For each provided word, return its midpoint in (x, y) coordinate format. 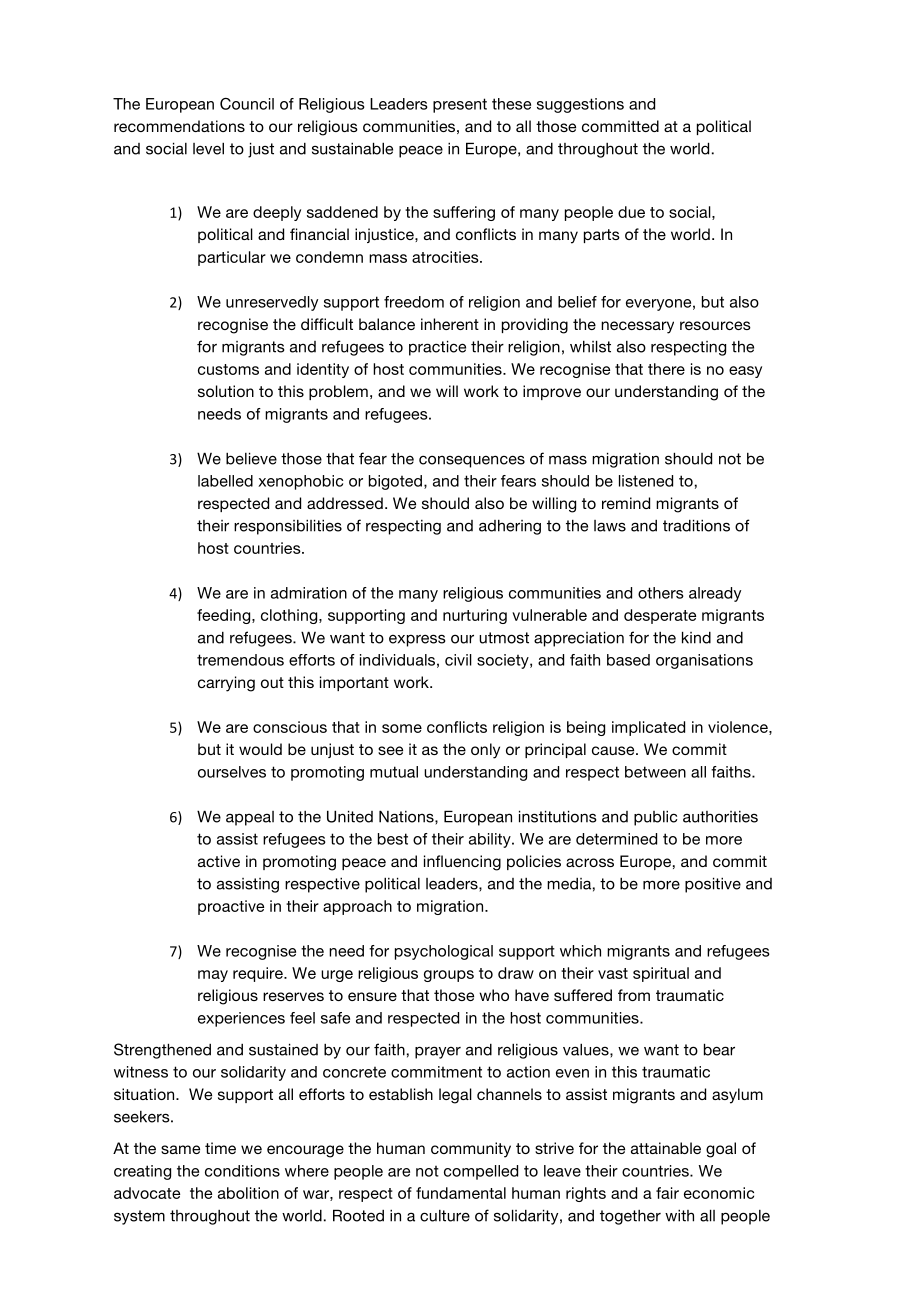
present (460, 105)
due (631, 212)
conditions (242, 1171)
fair (667, 1193)
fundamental (461, 1193)
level (208, 148)
